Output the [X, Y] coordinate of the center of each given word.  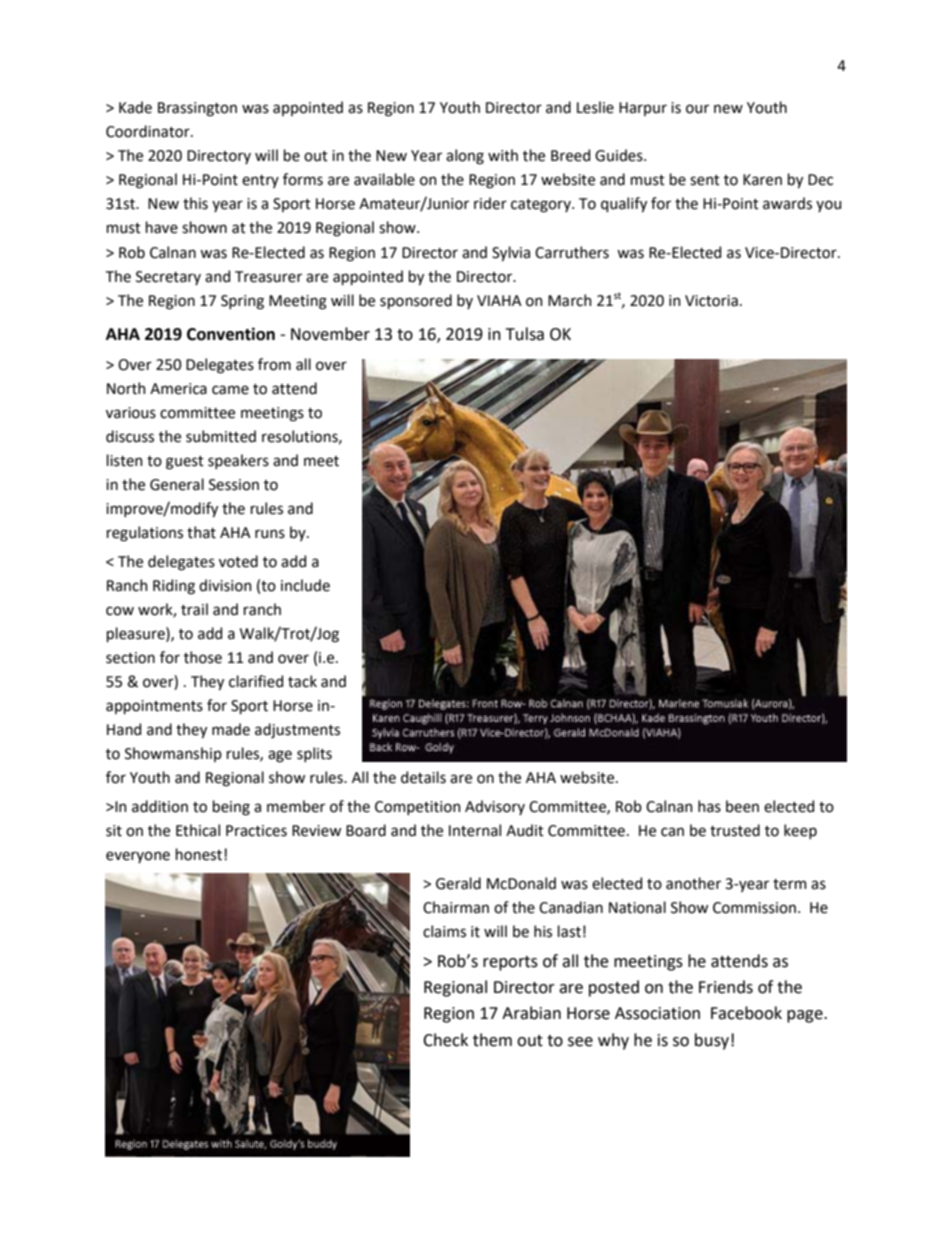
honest [200, 854]
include [305, 585]
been [742, 806]
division [225, 585]
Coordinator [149, 131]
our [697, 109]
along [465, 157]
